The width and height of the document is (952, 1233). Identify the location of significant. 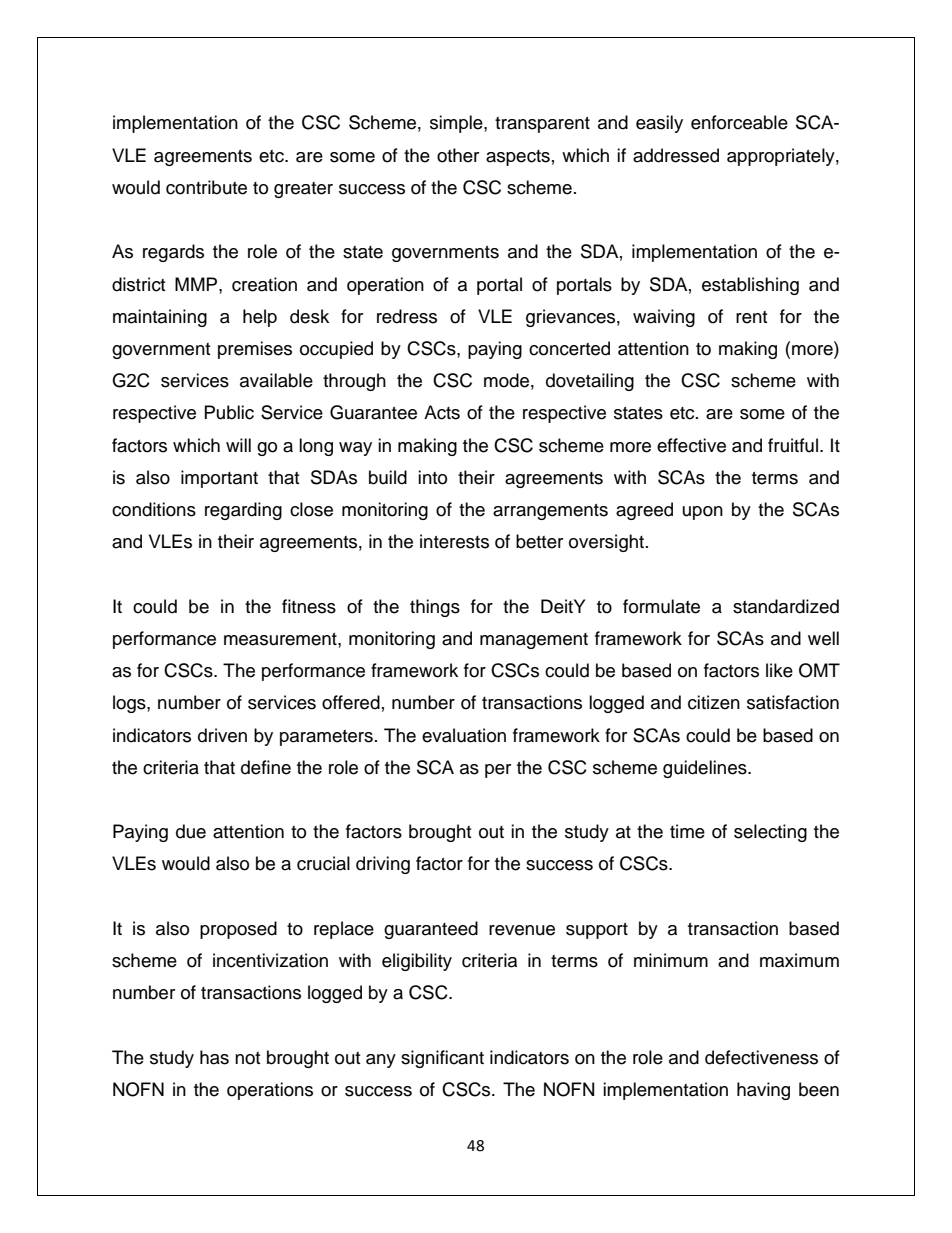
(442, 1059).
